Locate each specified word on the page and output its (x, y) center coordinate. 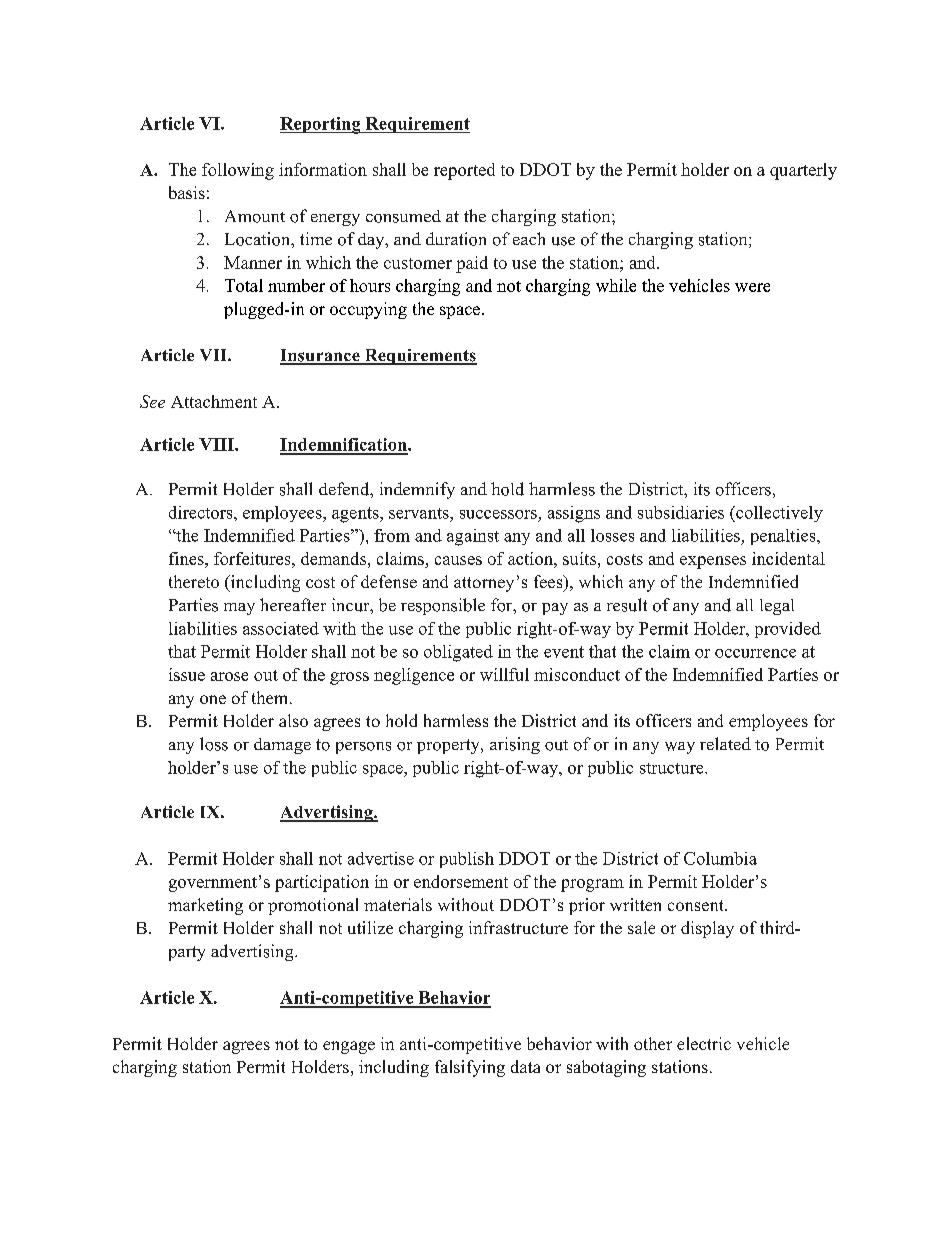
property (449, 746)
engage (349, 1047)
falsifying (470, 1068)
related (725, 743)
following (238, 171)
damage (282, 746)
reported (464, 171)
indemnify (417, 490)
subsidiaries (681, 512)
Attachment (214, 401)
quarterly (803, 171)
